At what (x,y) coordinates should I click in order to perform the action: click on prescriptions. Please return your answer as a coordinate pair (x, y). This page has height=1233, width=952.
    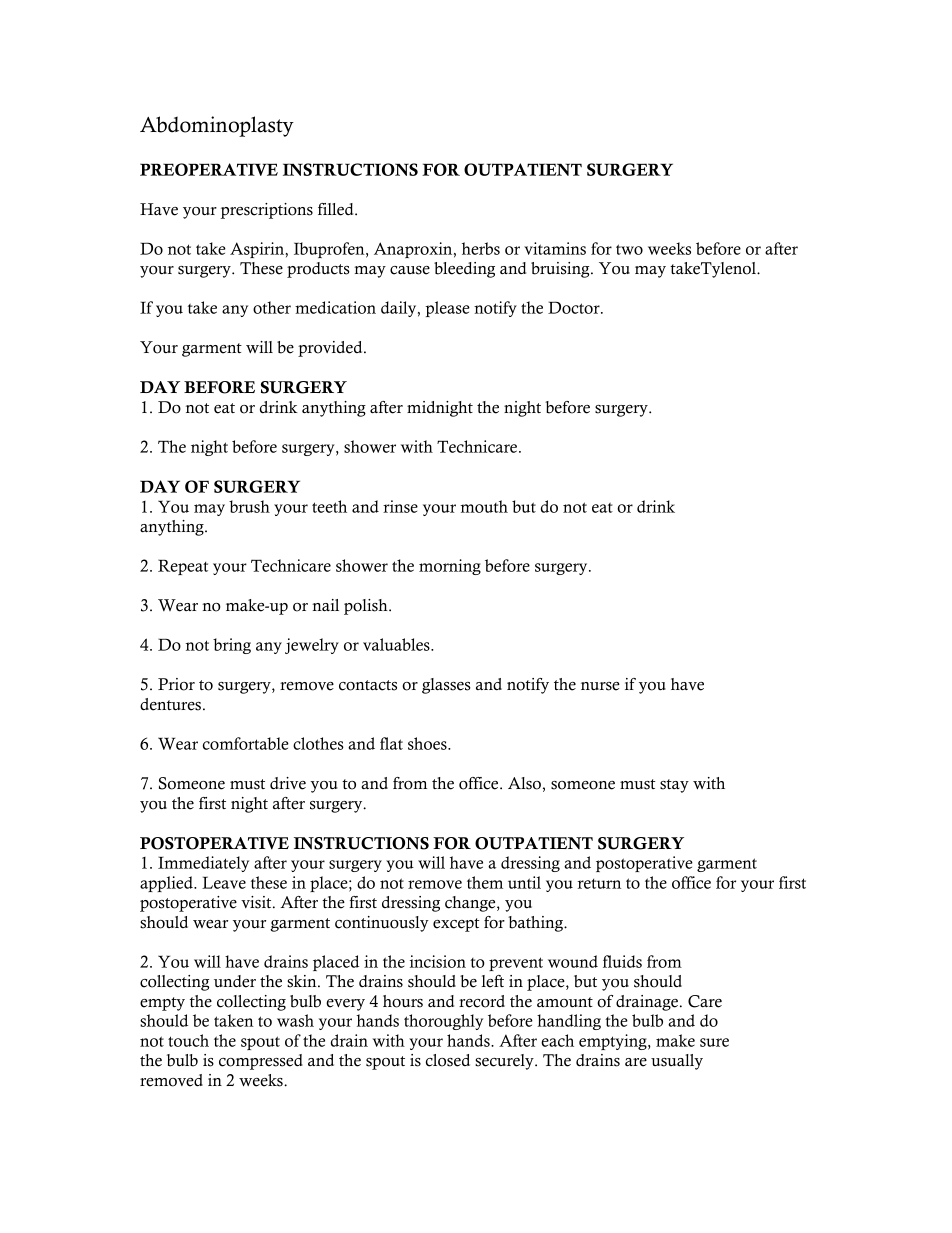
    Looking at the image, I should click on (267, 211).
